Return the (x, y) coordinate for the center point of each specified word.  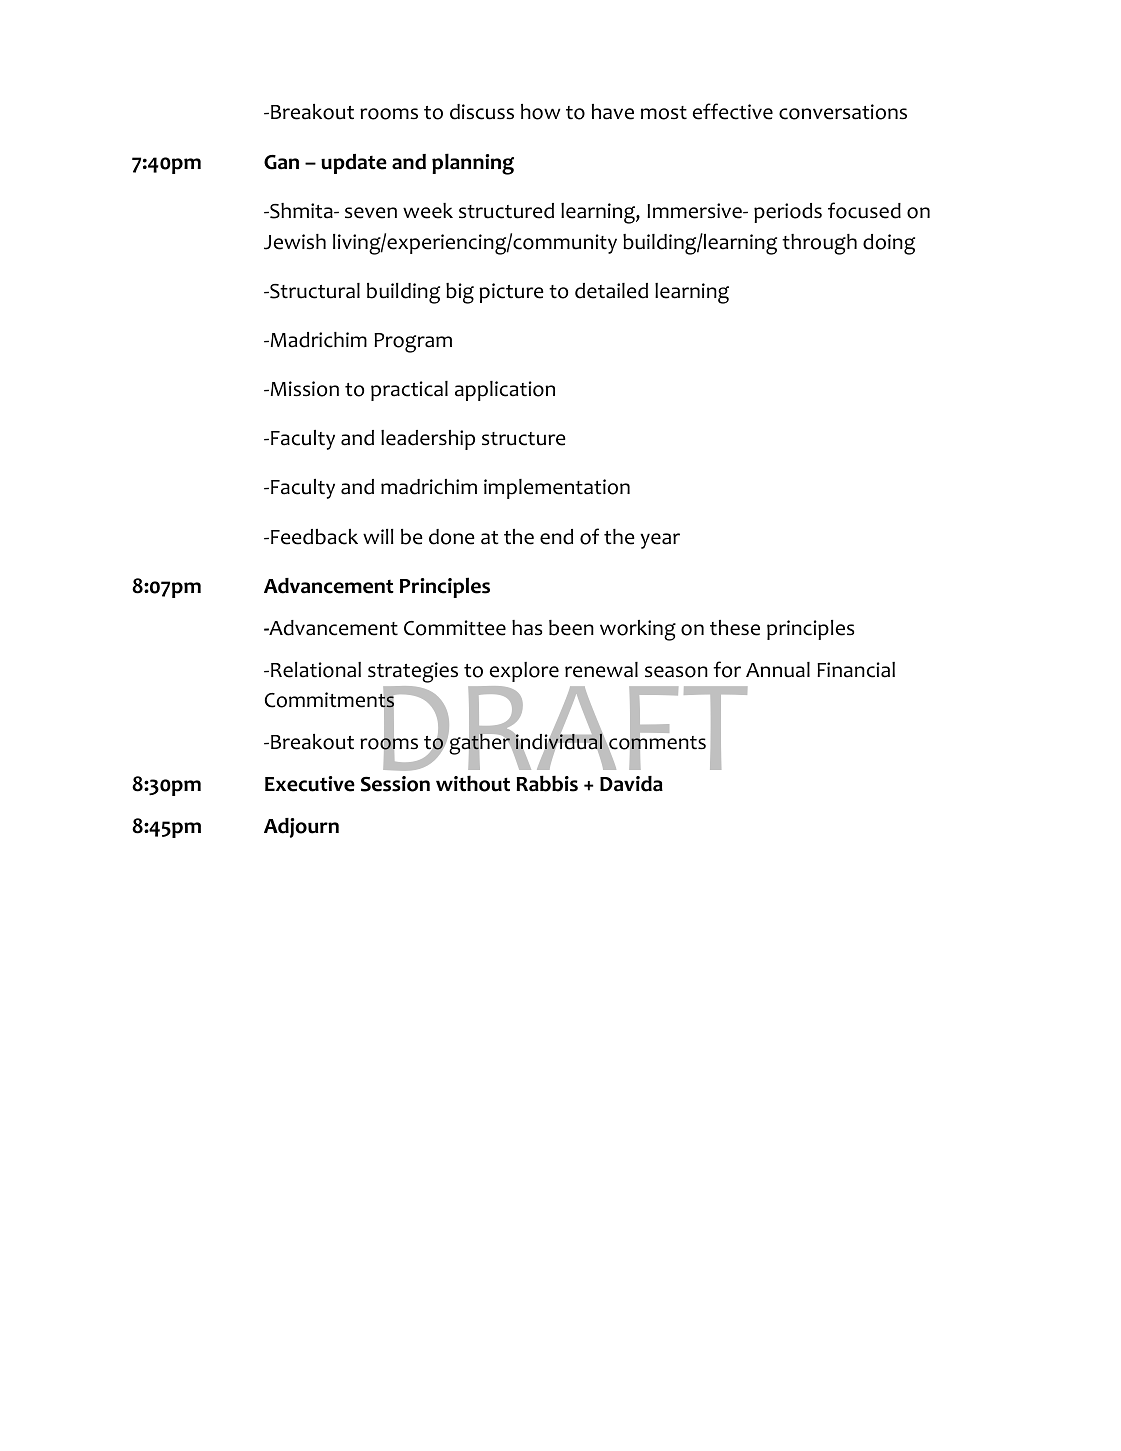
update (354, 164)
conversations (843, 112)
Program (413, 343)
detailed (611, 291)
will (378, 536)
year (660, 541)
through (819, 244)
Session (395, 784)
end (556, 537)
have (613, 112)
